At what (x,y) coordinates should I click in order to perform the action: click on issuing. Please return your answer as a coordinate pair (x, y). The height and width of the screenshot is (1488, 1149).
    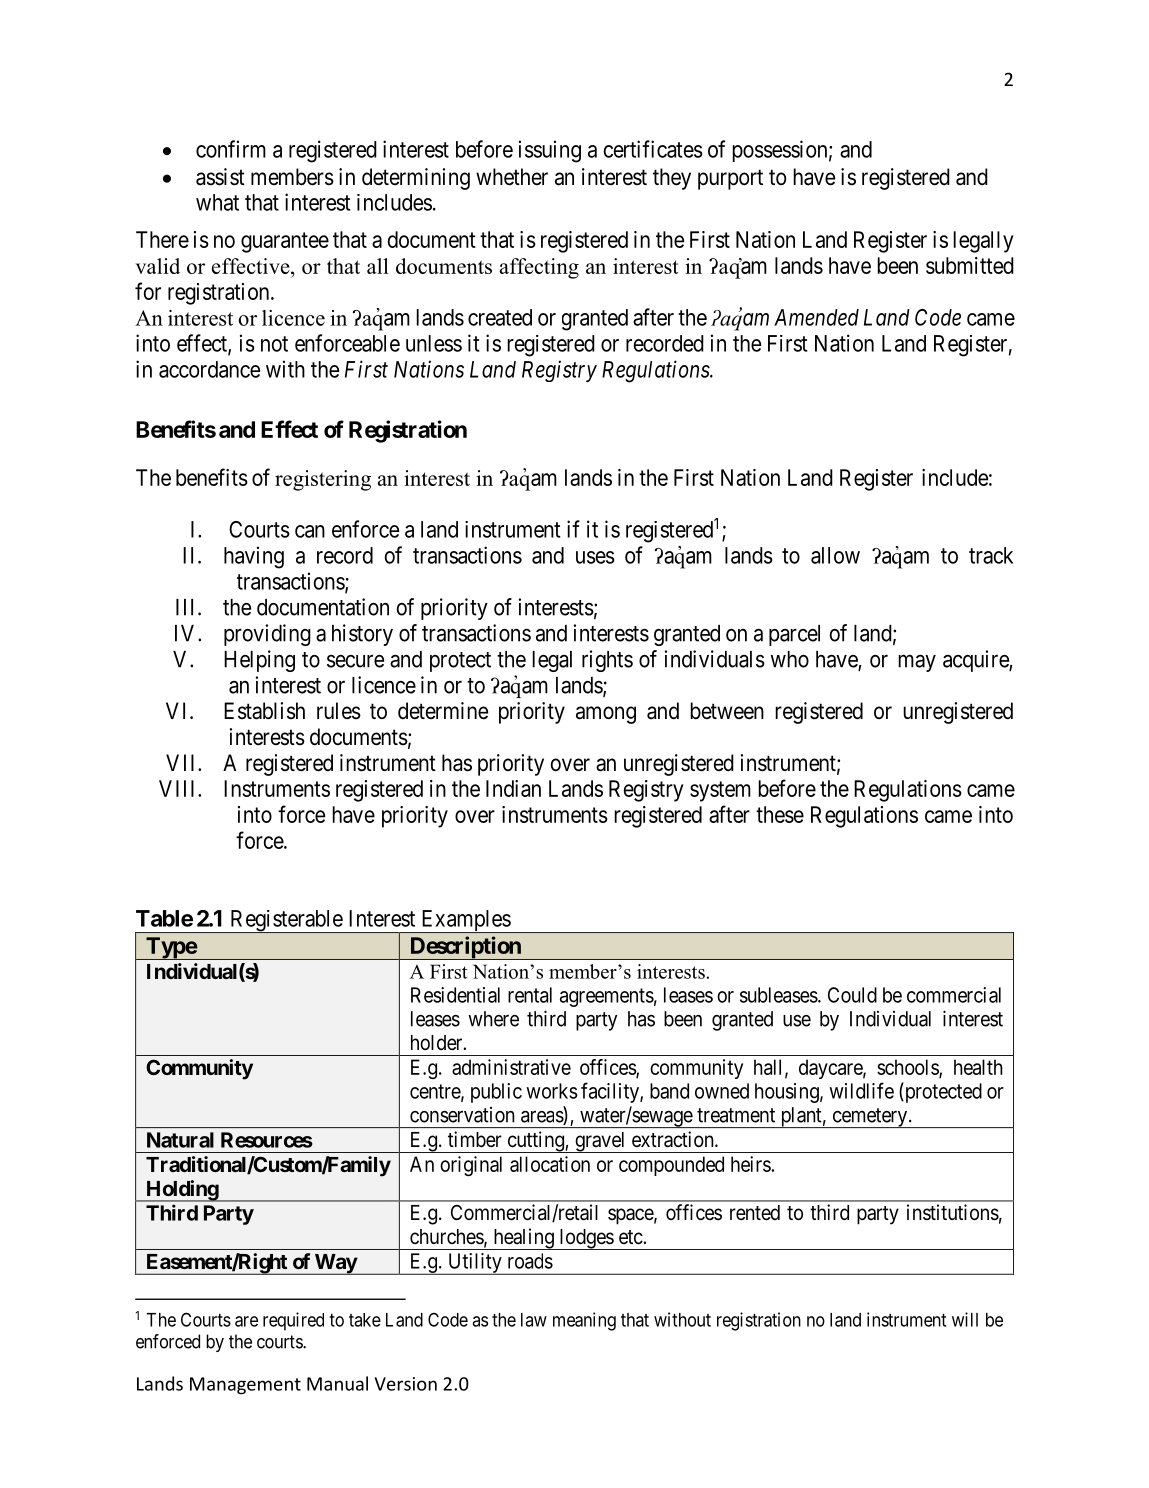
    Looking at the image, I should click on (550, 151).
